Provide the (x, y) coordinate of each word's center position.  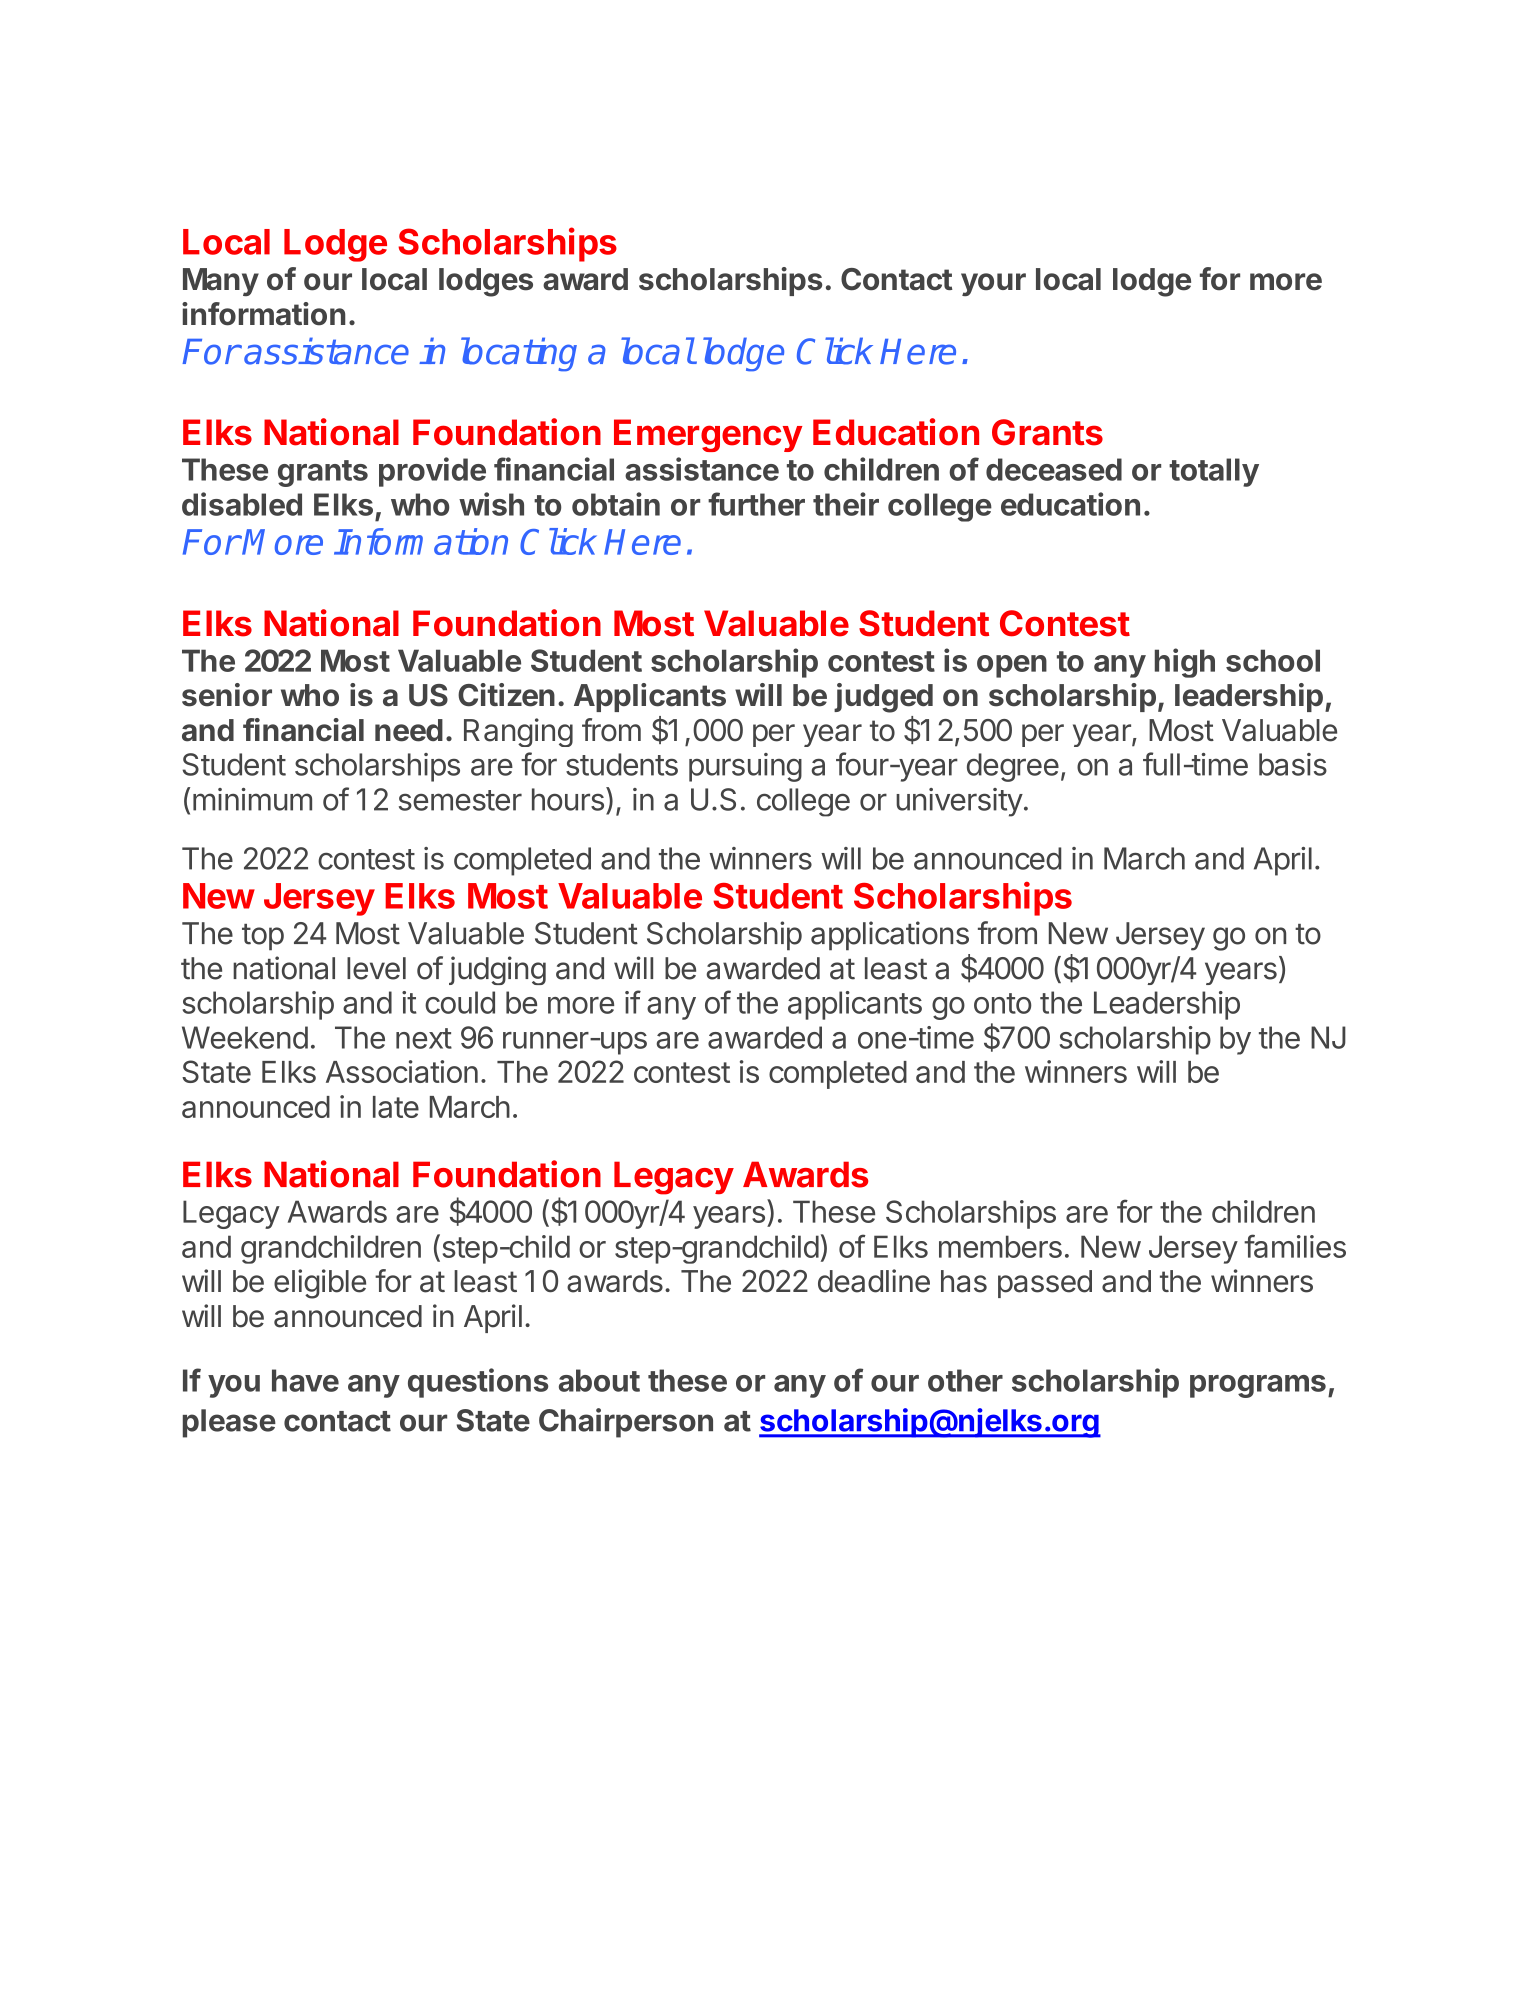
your (993, 284)
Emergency (708, 435)
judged (883, 698)
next (424, 1038)
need (409, 730)
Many (221, 282)
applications (890, 936)
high (1185, 663)
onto (1003, 1003)
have (305, 1380)
